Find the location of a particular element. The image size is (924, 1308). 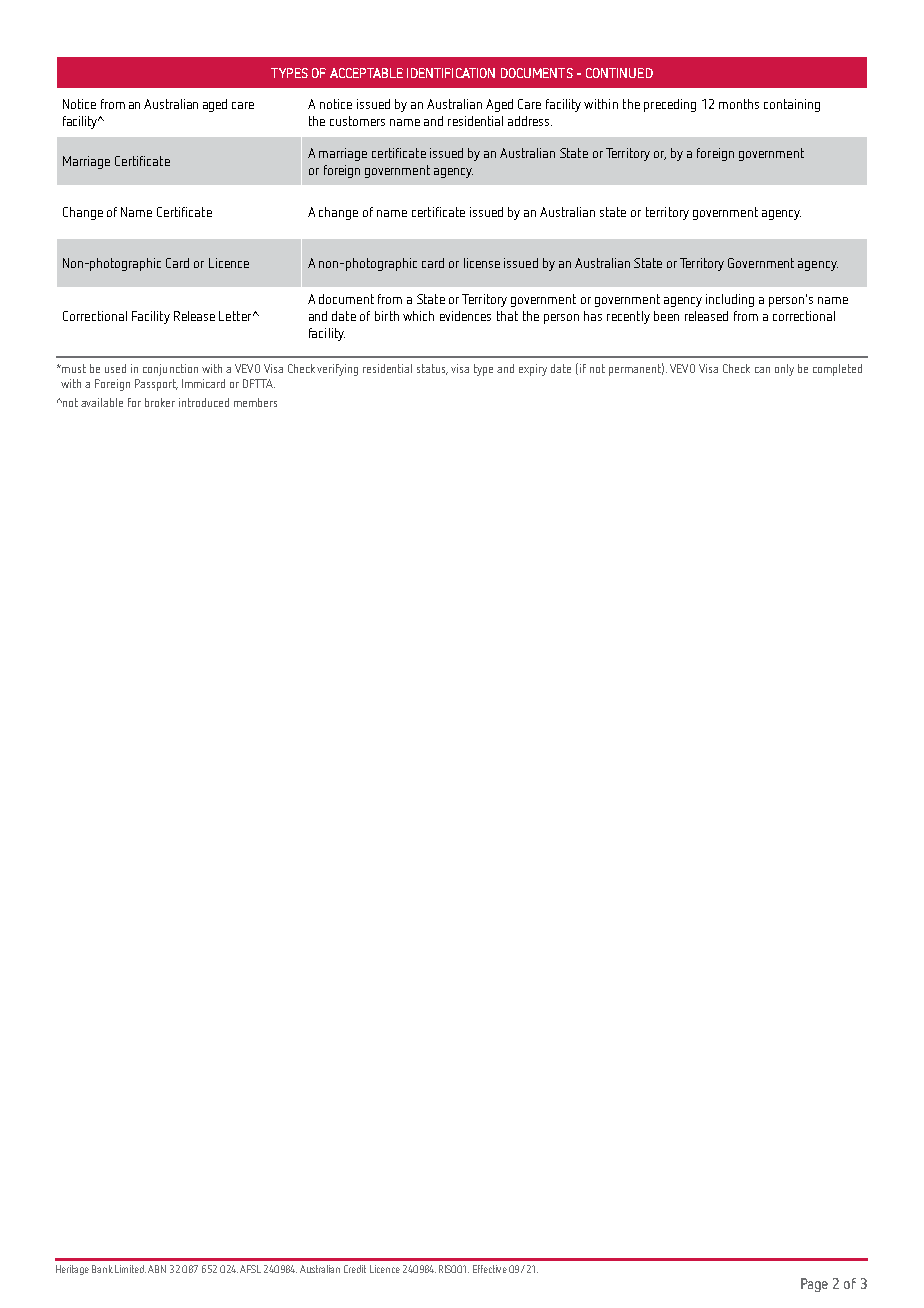

members is located at coordinates (255, 402).
